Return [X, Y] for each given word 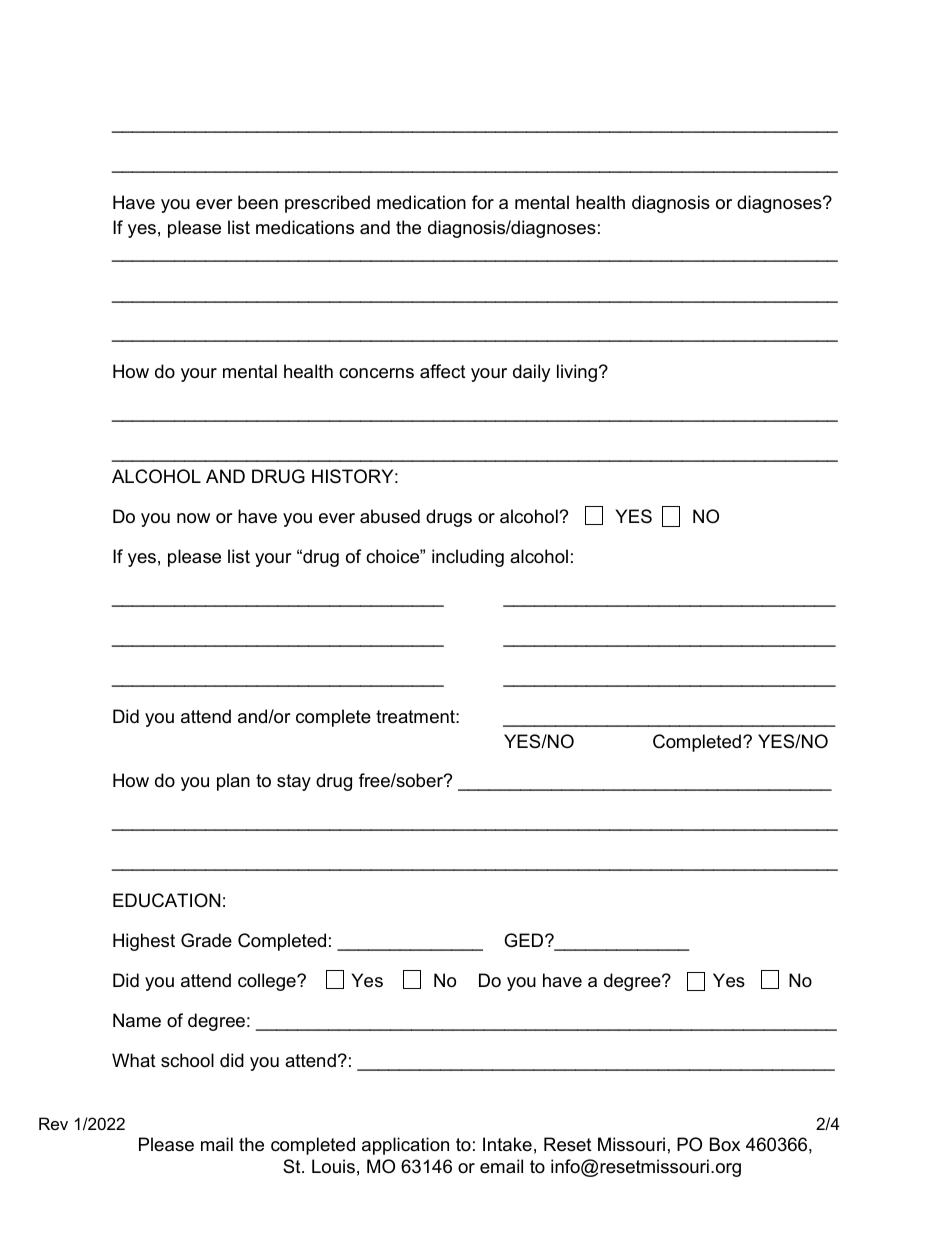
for [483, 202]
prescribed [327, 204]
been [258, 202]
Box [725, 1144]
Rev [53, 1123]
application [405, 1146]
